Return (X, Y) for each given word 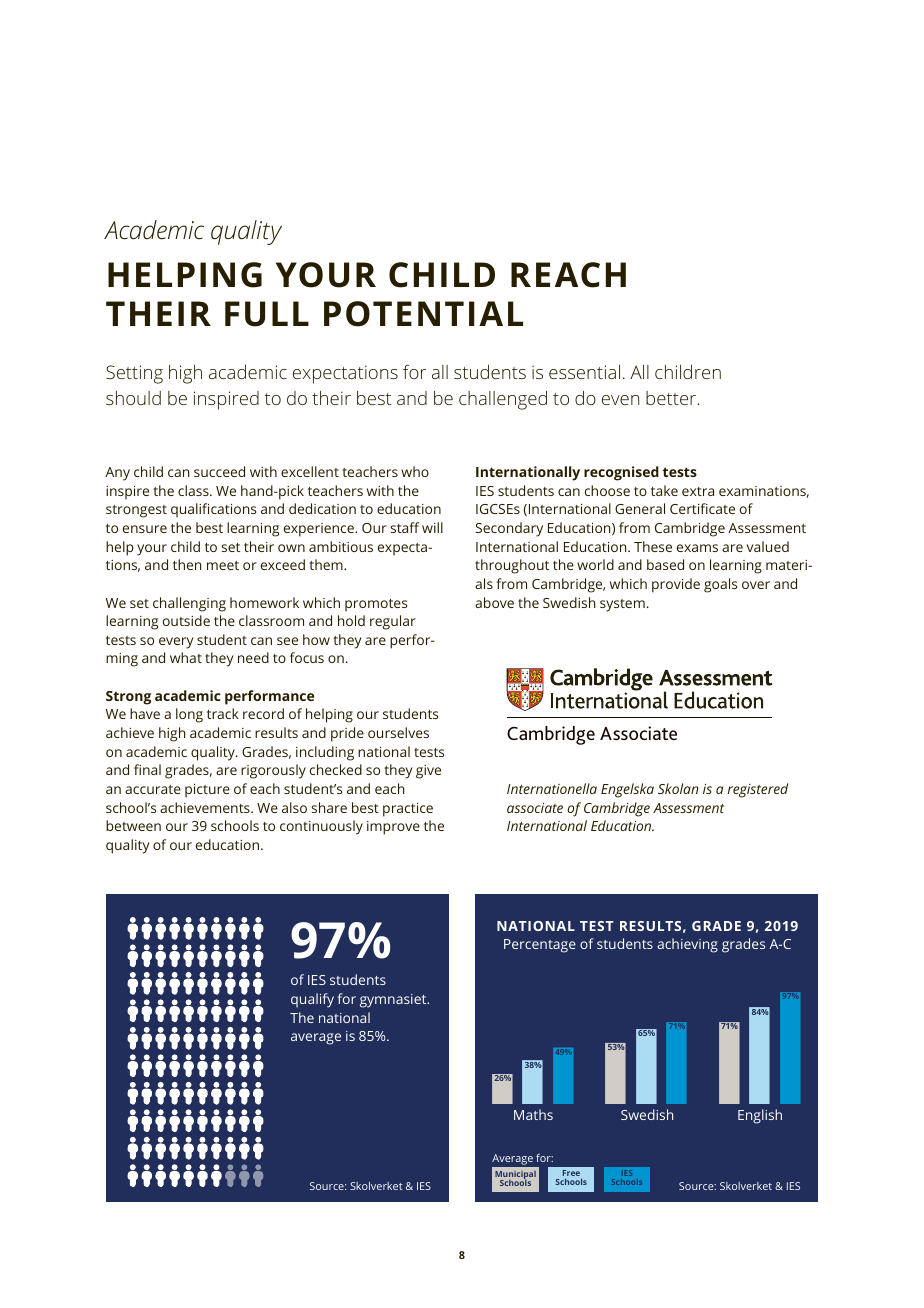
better (672, 398)
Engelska (627, 790)
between (133, 825)
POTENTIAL (423, 314)
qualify (312, 1000)
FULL (267, 314)
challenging (189, 604)
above (494, 602)
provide (676, 585)
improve (393, 828)
